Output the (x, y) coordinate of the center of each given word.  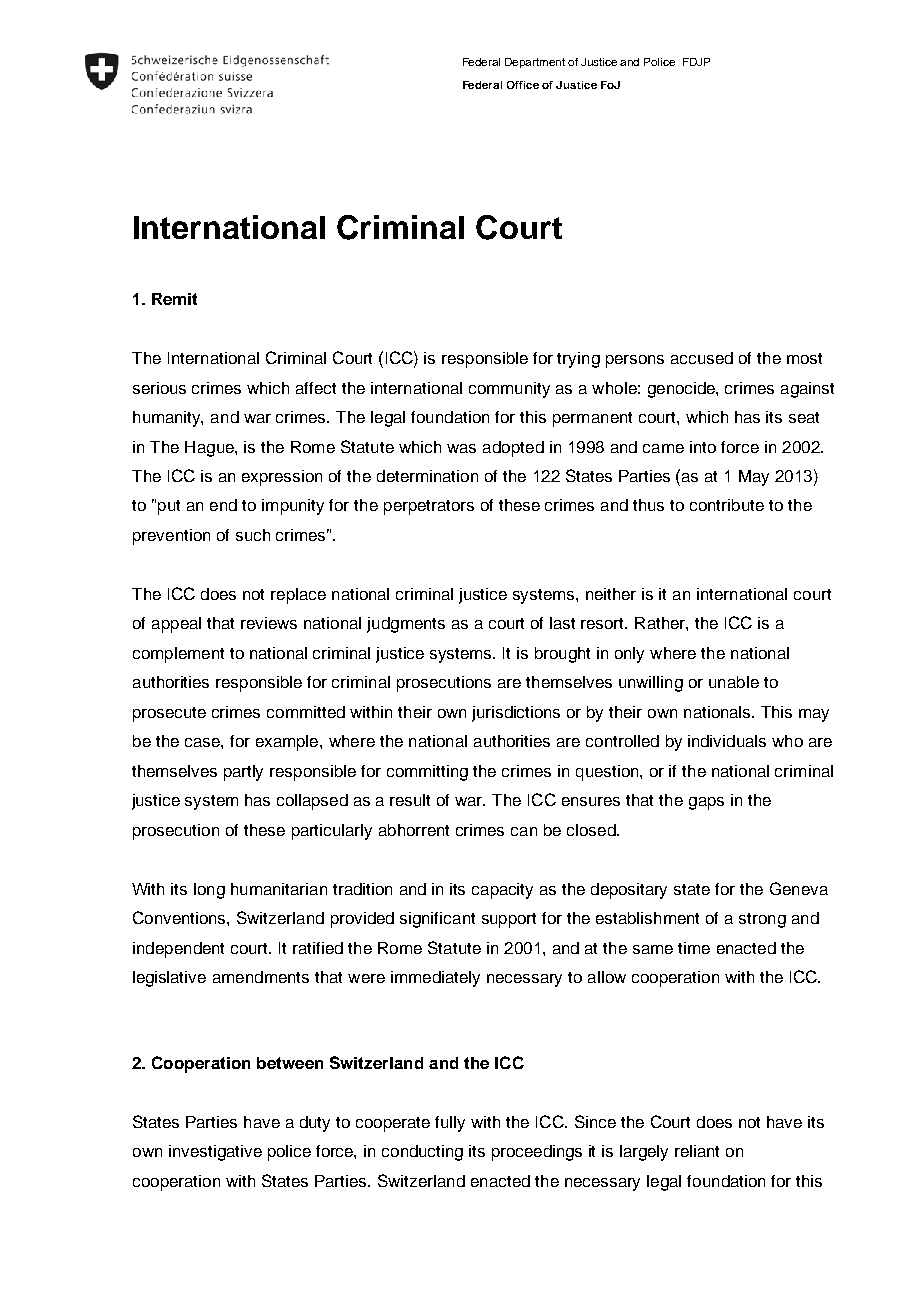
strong (762, 920)
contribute (727, 505)
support (509, 920)
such (253, 535)
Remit (174, 299)
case (203, 742)
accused (702, 358)
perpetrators (429, 507)
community (509, 390)
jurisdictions (516, 714)
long (209, 891)
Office (523, 85)
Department (535, 63)
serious (159, 388)
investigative (215, 1153)
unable (734, 682)
